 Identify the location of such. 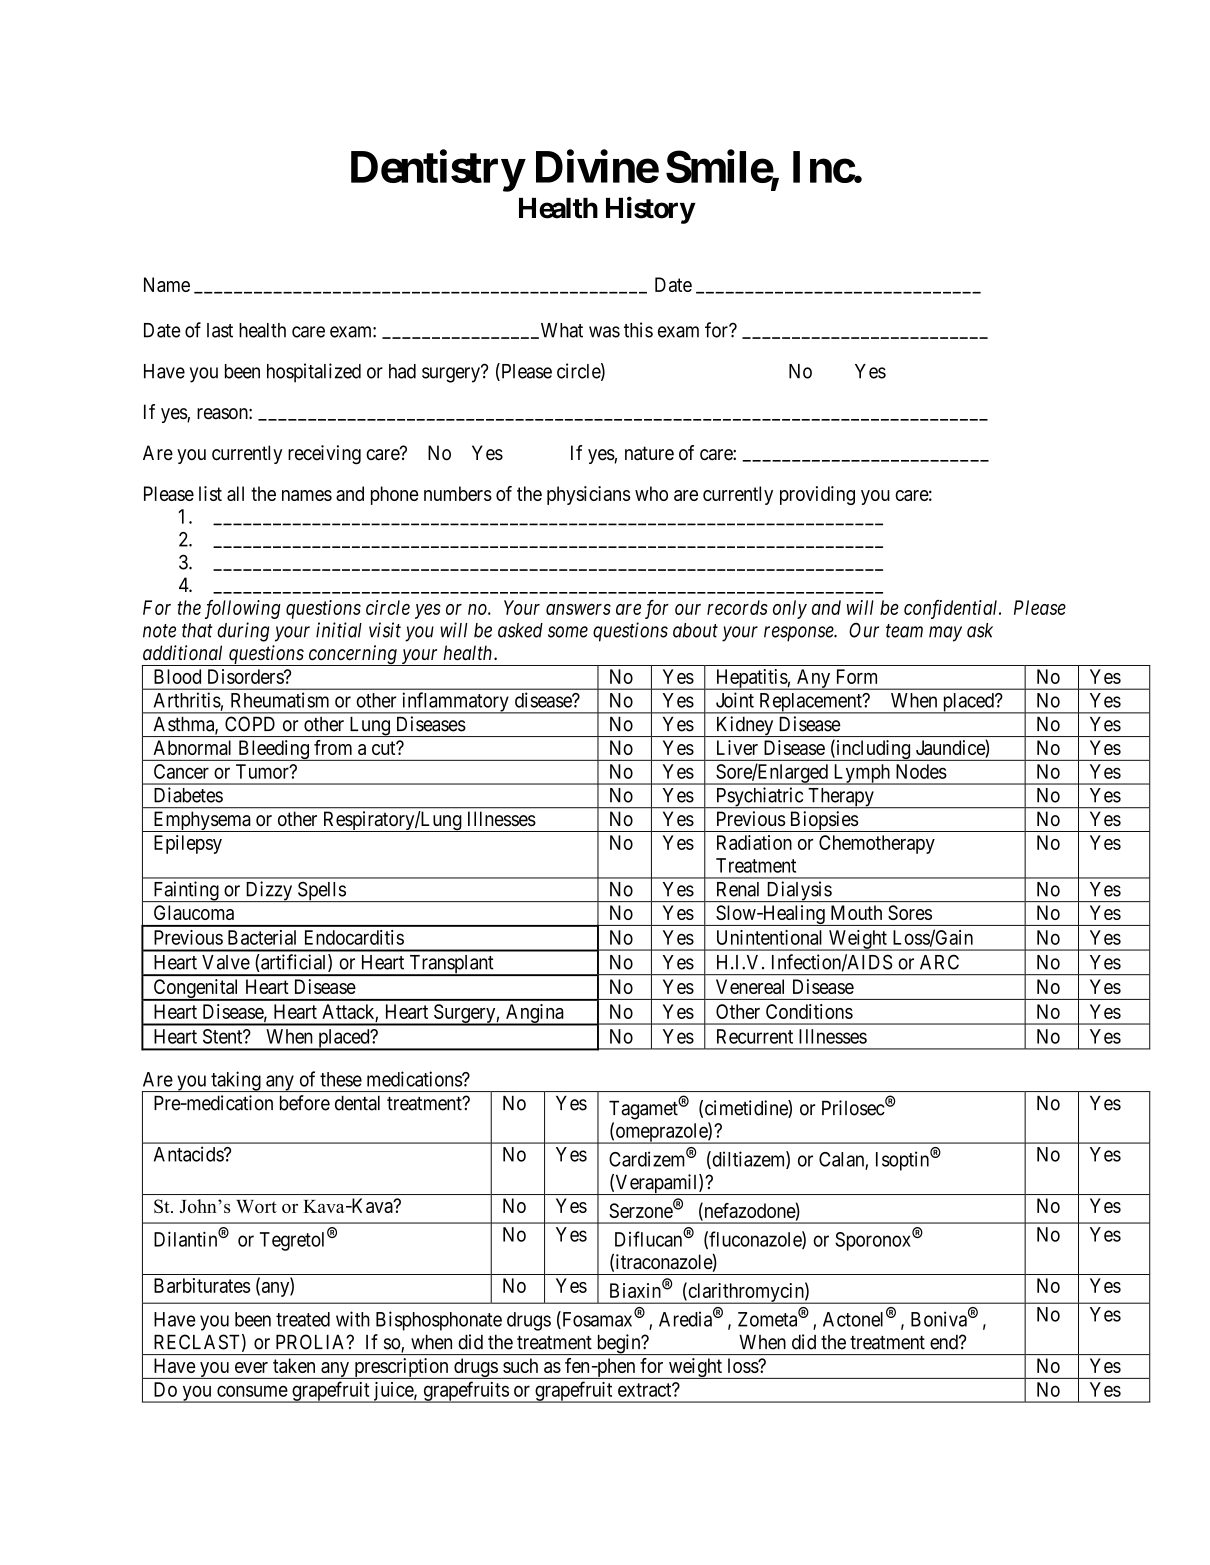
(520, 1365).
